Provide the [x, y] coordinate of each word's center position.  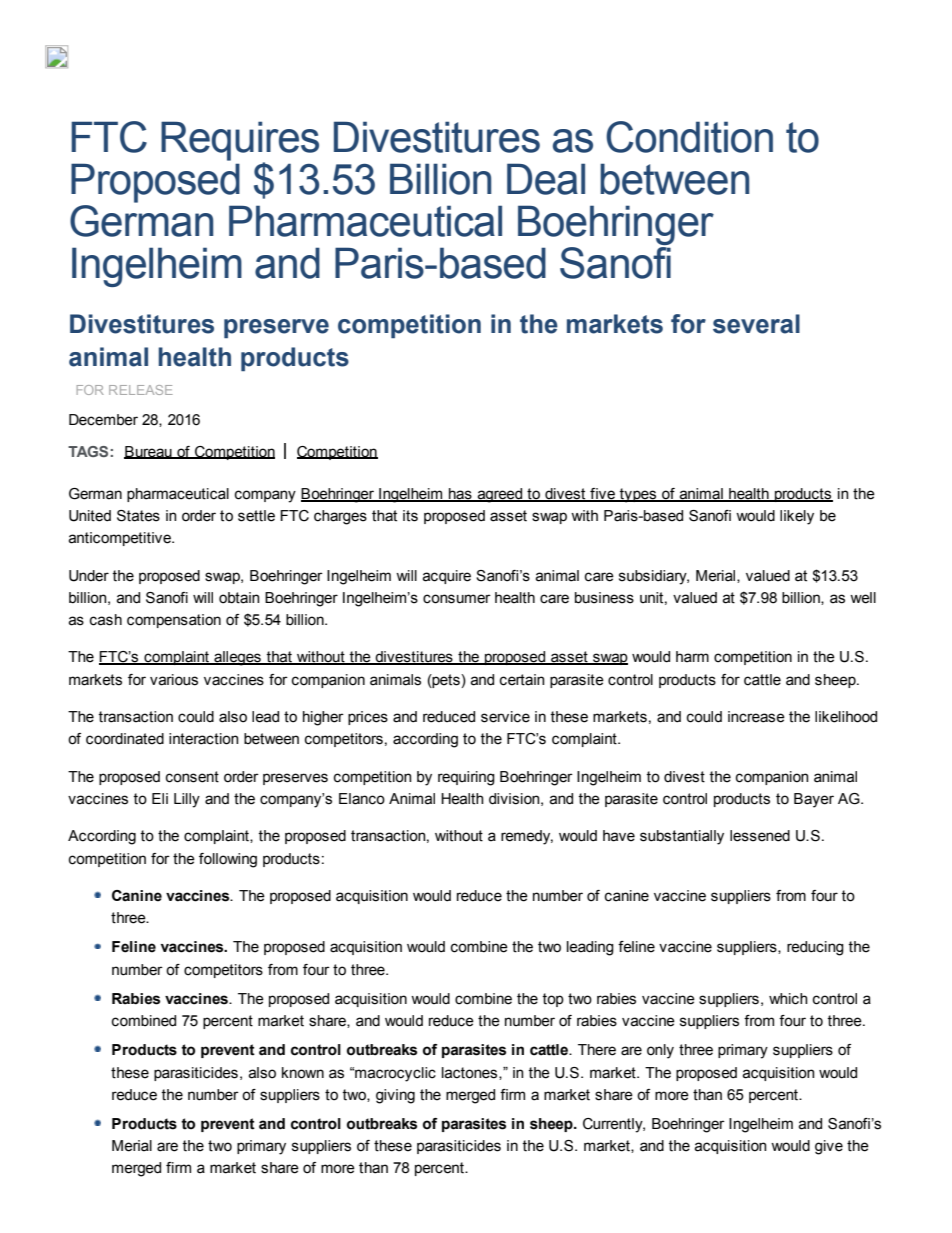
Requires [240, 141]
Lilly [187, 800]
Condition [689, 137]
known [303, 1073]
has [460, 494]
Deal [546, 179]
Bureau [149, 452]
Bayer [814, 800]
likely [797, 517]
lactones [471, 1073]
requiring [466, 778]
